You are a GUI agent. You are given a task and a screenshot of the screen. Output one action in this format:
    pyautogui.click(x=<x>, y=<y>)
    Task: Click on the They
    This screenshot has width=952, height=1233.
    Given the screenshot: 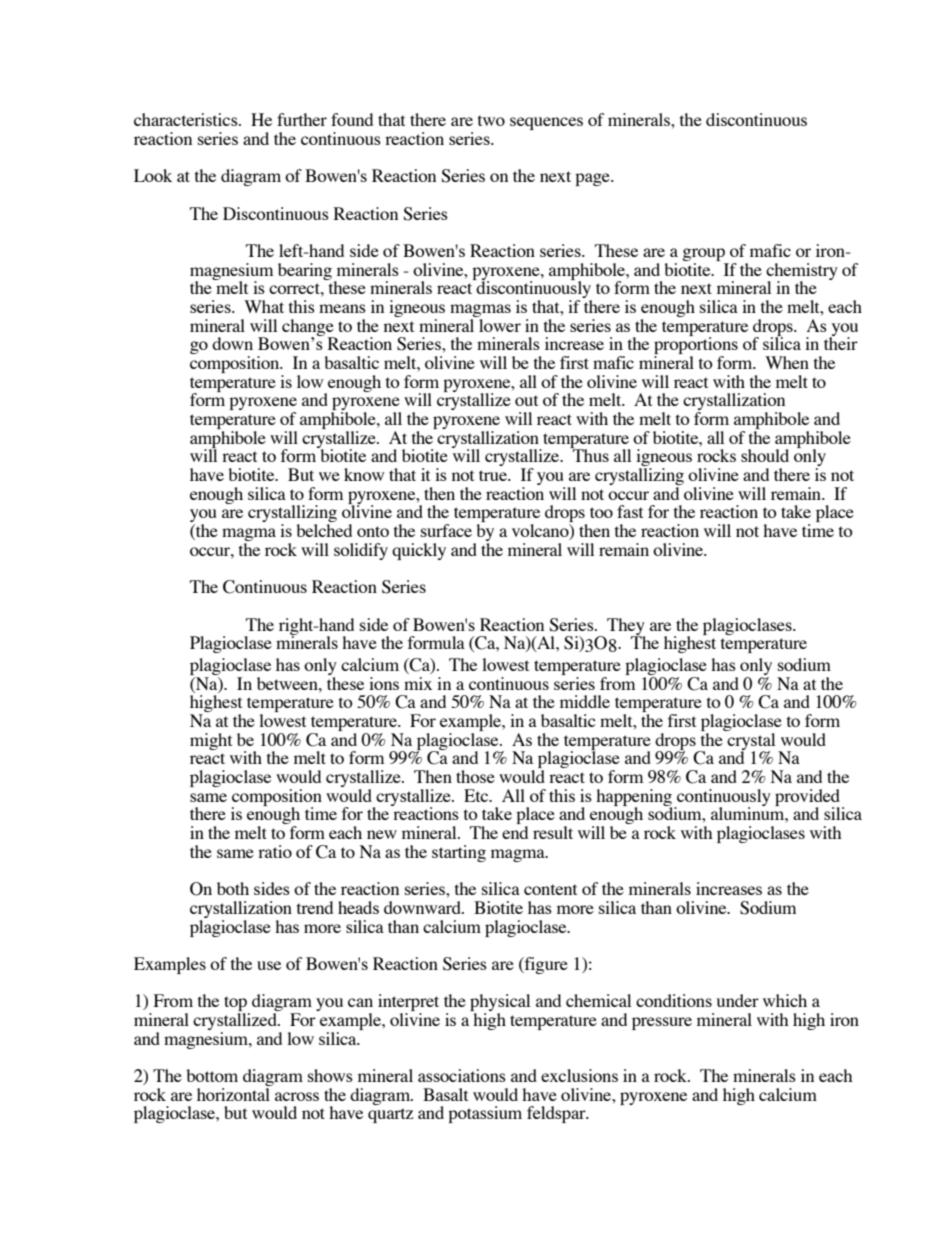 What is the action you would take?
    pyautogui.click(x=626, y=627)
